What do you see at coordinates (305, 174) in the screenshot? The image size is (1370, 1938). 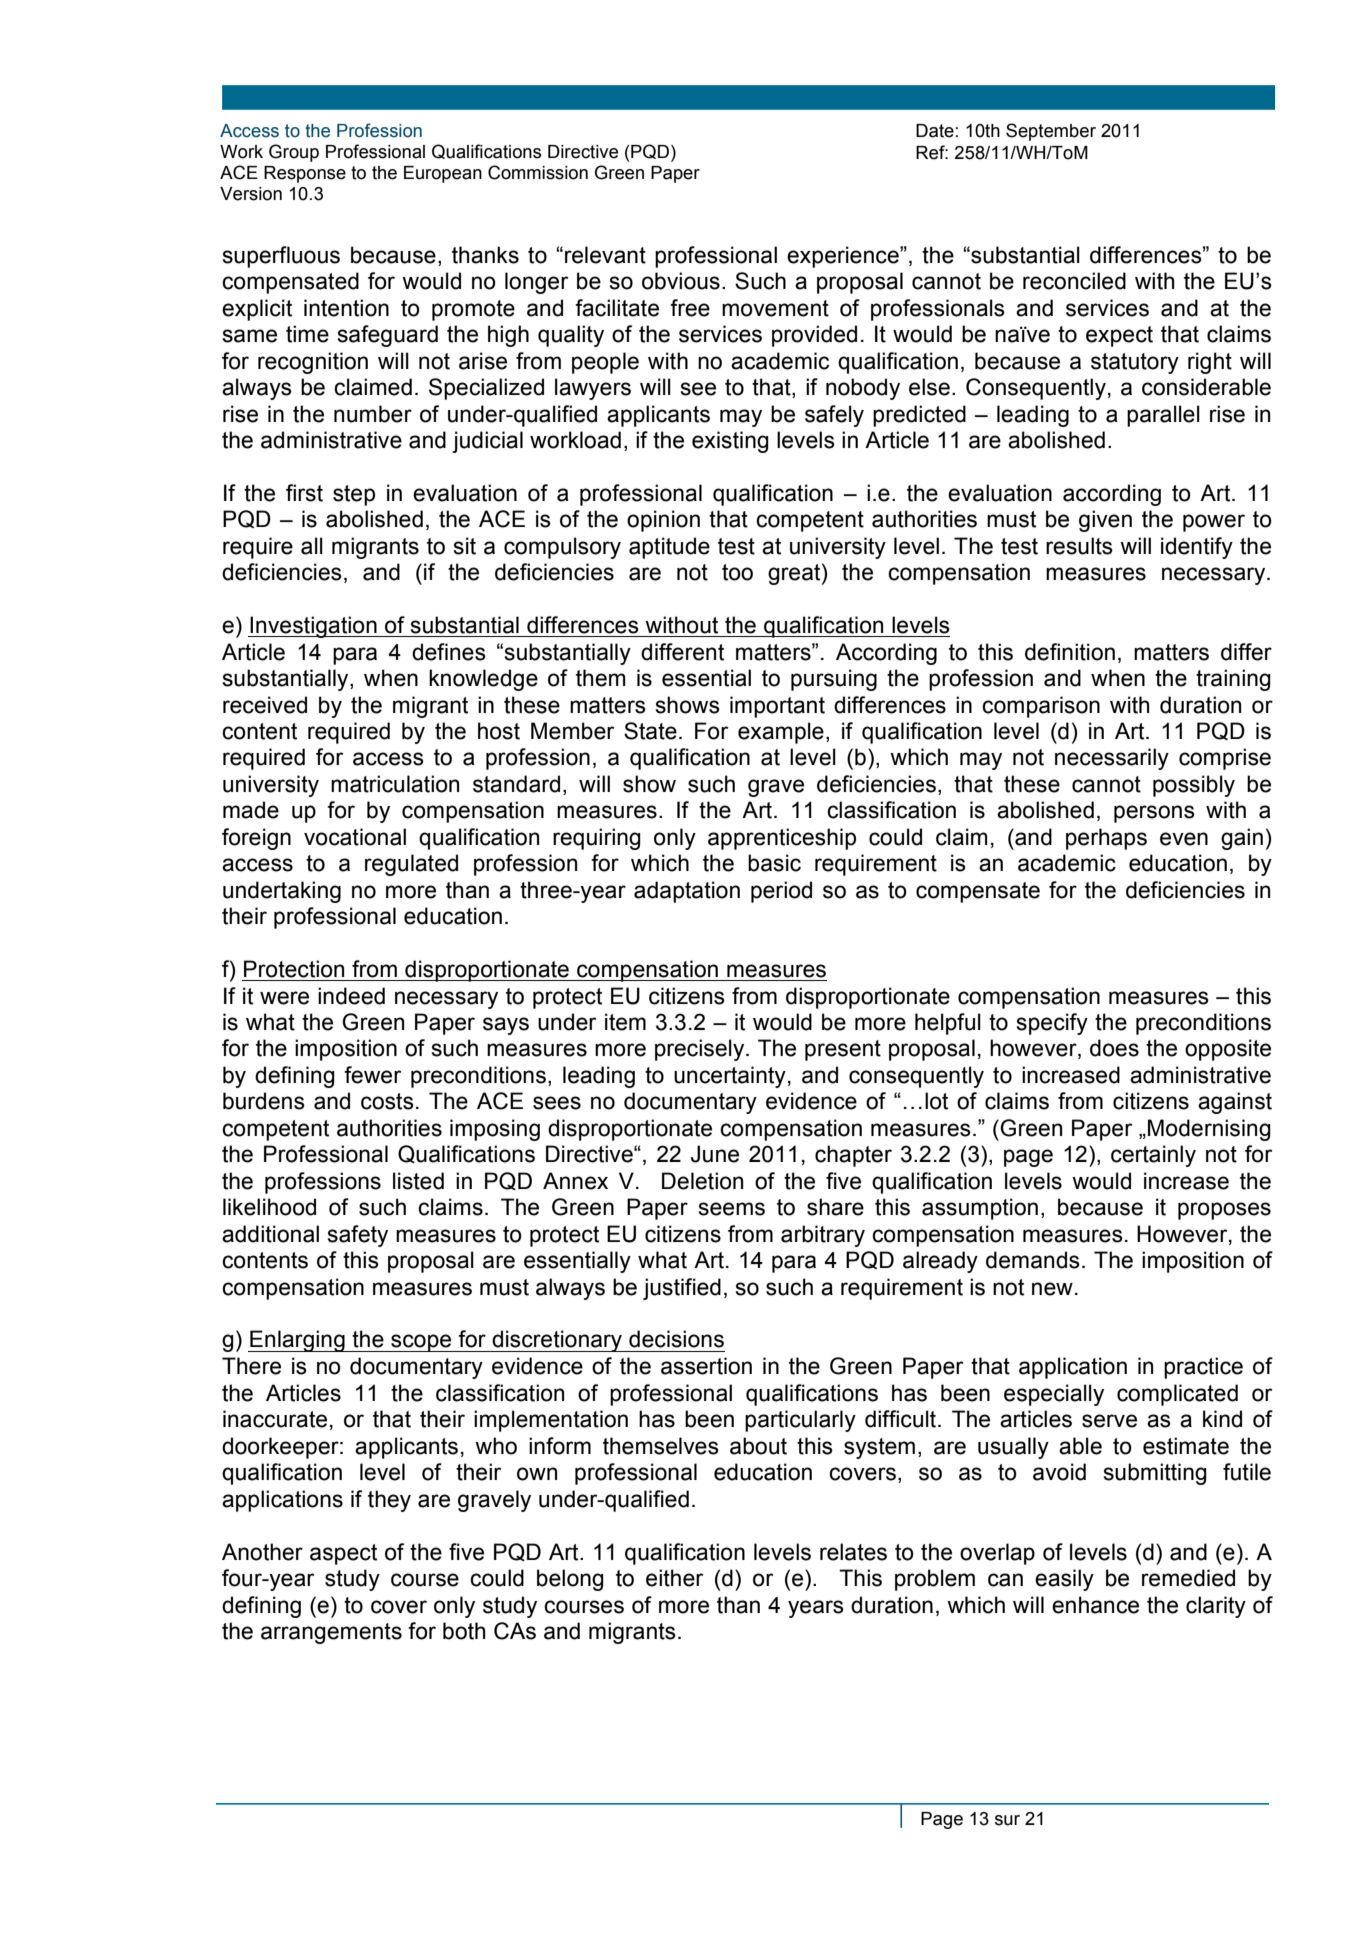 I see `Response` at bounding box center [305, 174].
